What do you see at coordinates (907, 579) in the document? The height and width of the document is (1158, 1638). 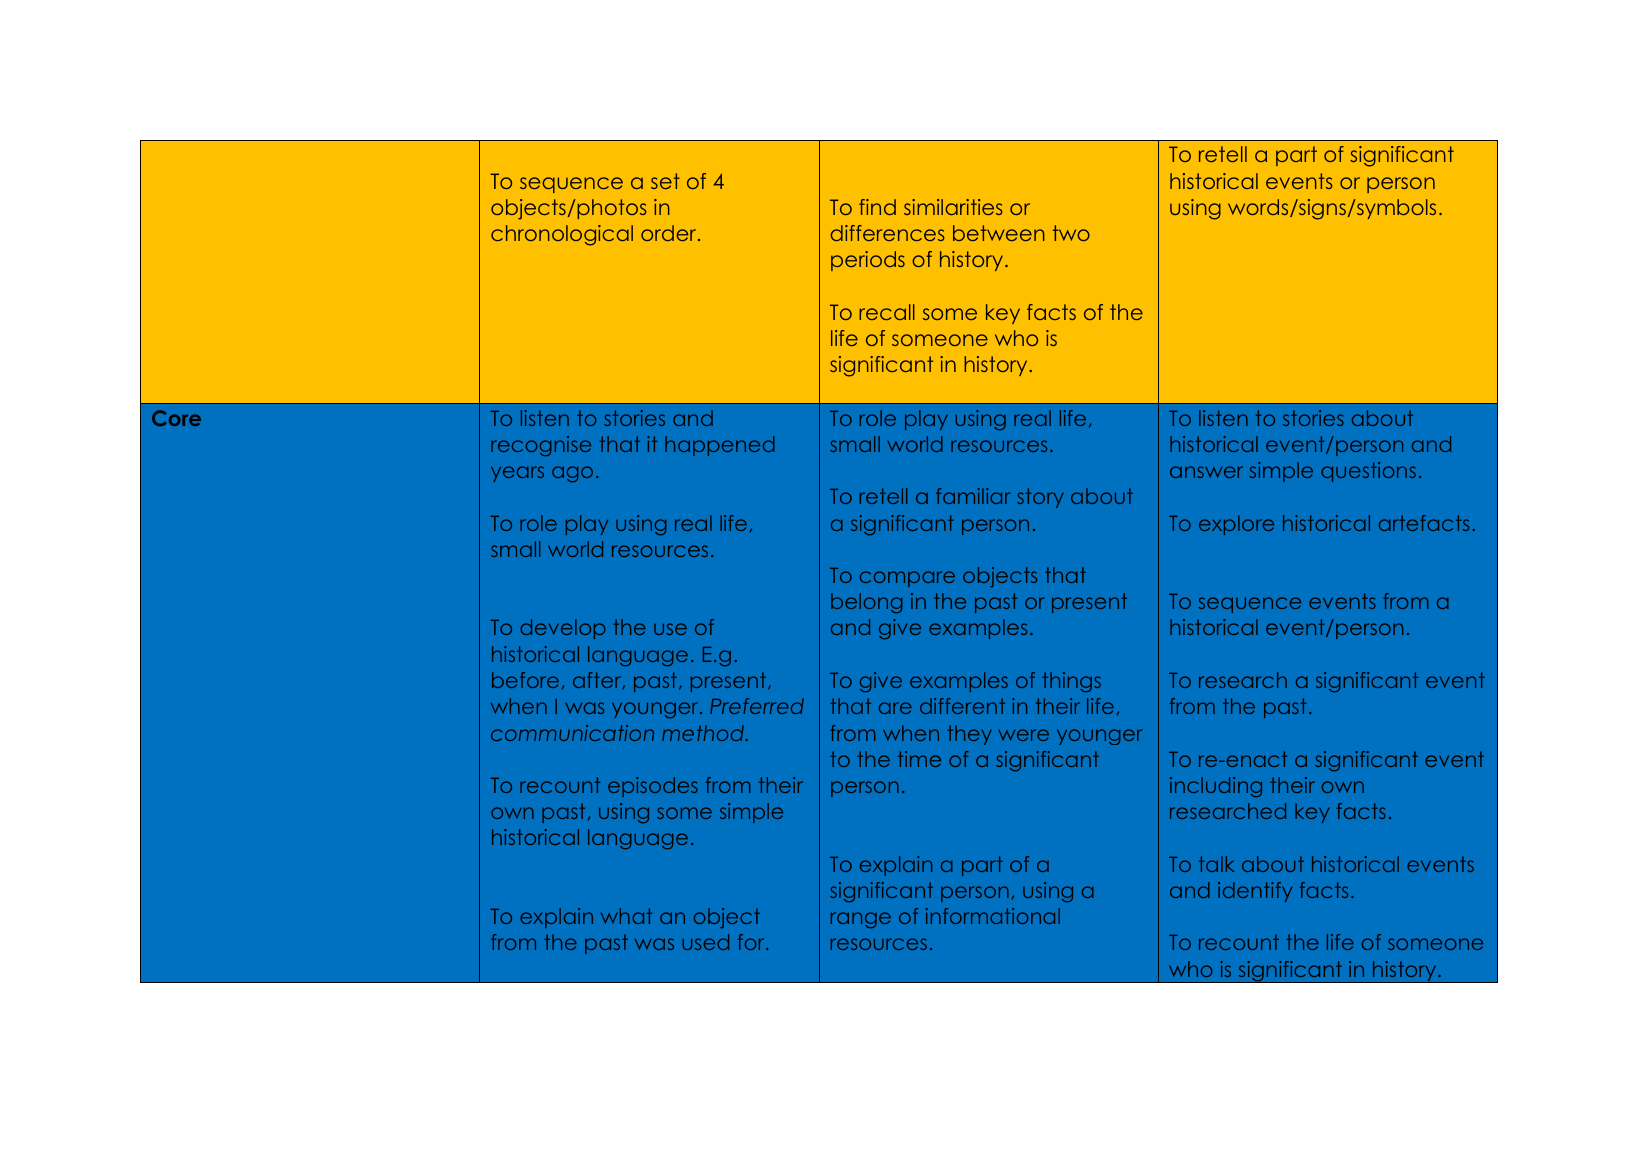 I see `compare` at bounding box center [907, 579].
